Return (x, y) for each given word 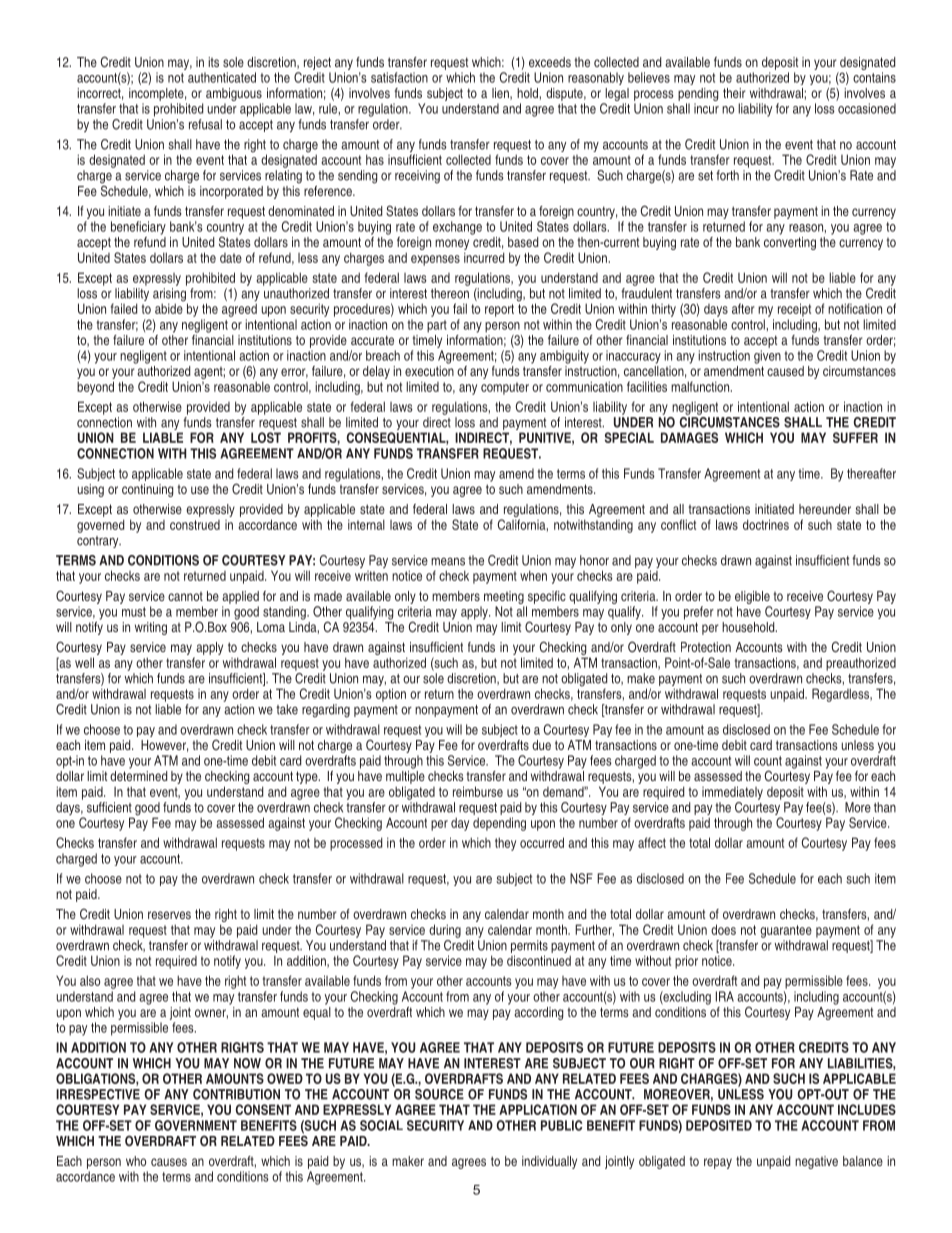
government (196, 1125)
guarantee (786, 931)
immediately (732, 793)
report (499, 310)
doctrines (766, 524)
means (448, 561)
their (734, 93)
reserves (169, 915)
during (445, 931)
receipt (794, 310)
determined (138, 776)
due (541, 745)
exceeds (550, 62)
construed (195, 525)
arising (170, 296)
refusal (205, 124)
